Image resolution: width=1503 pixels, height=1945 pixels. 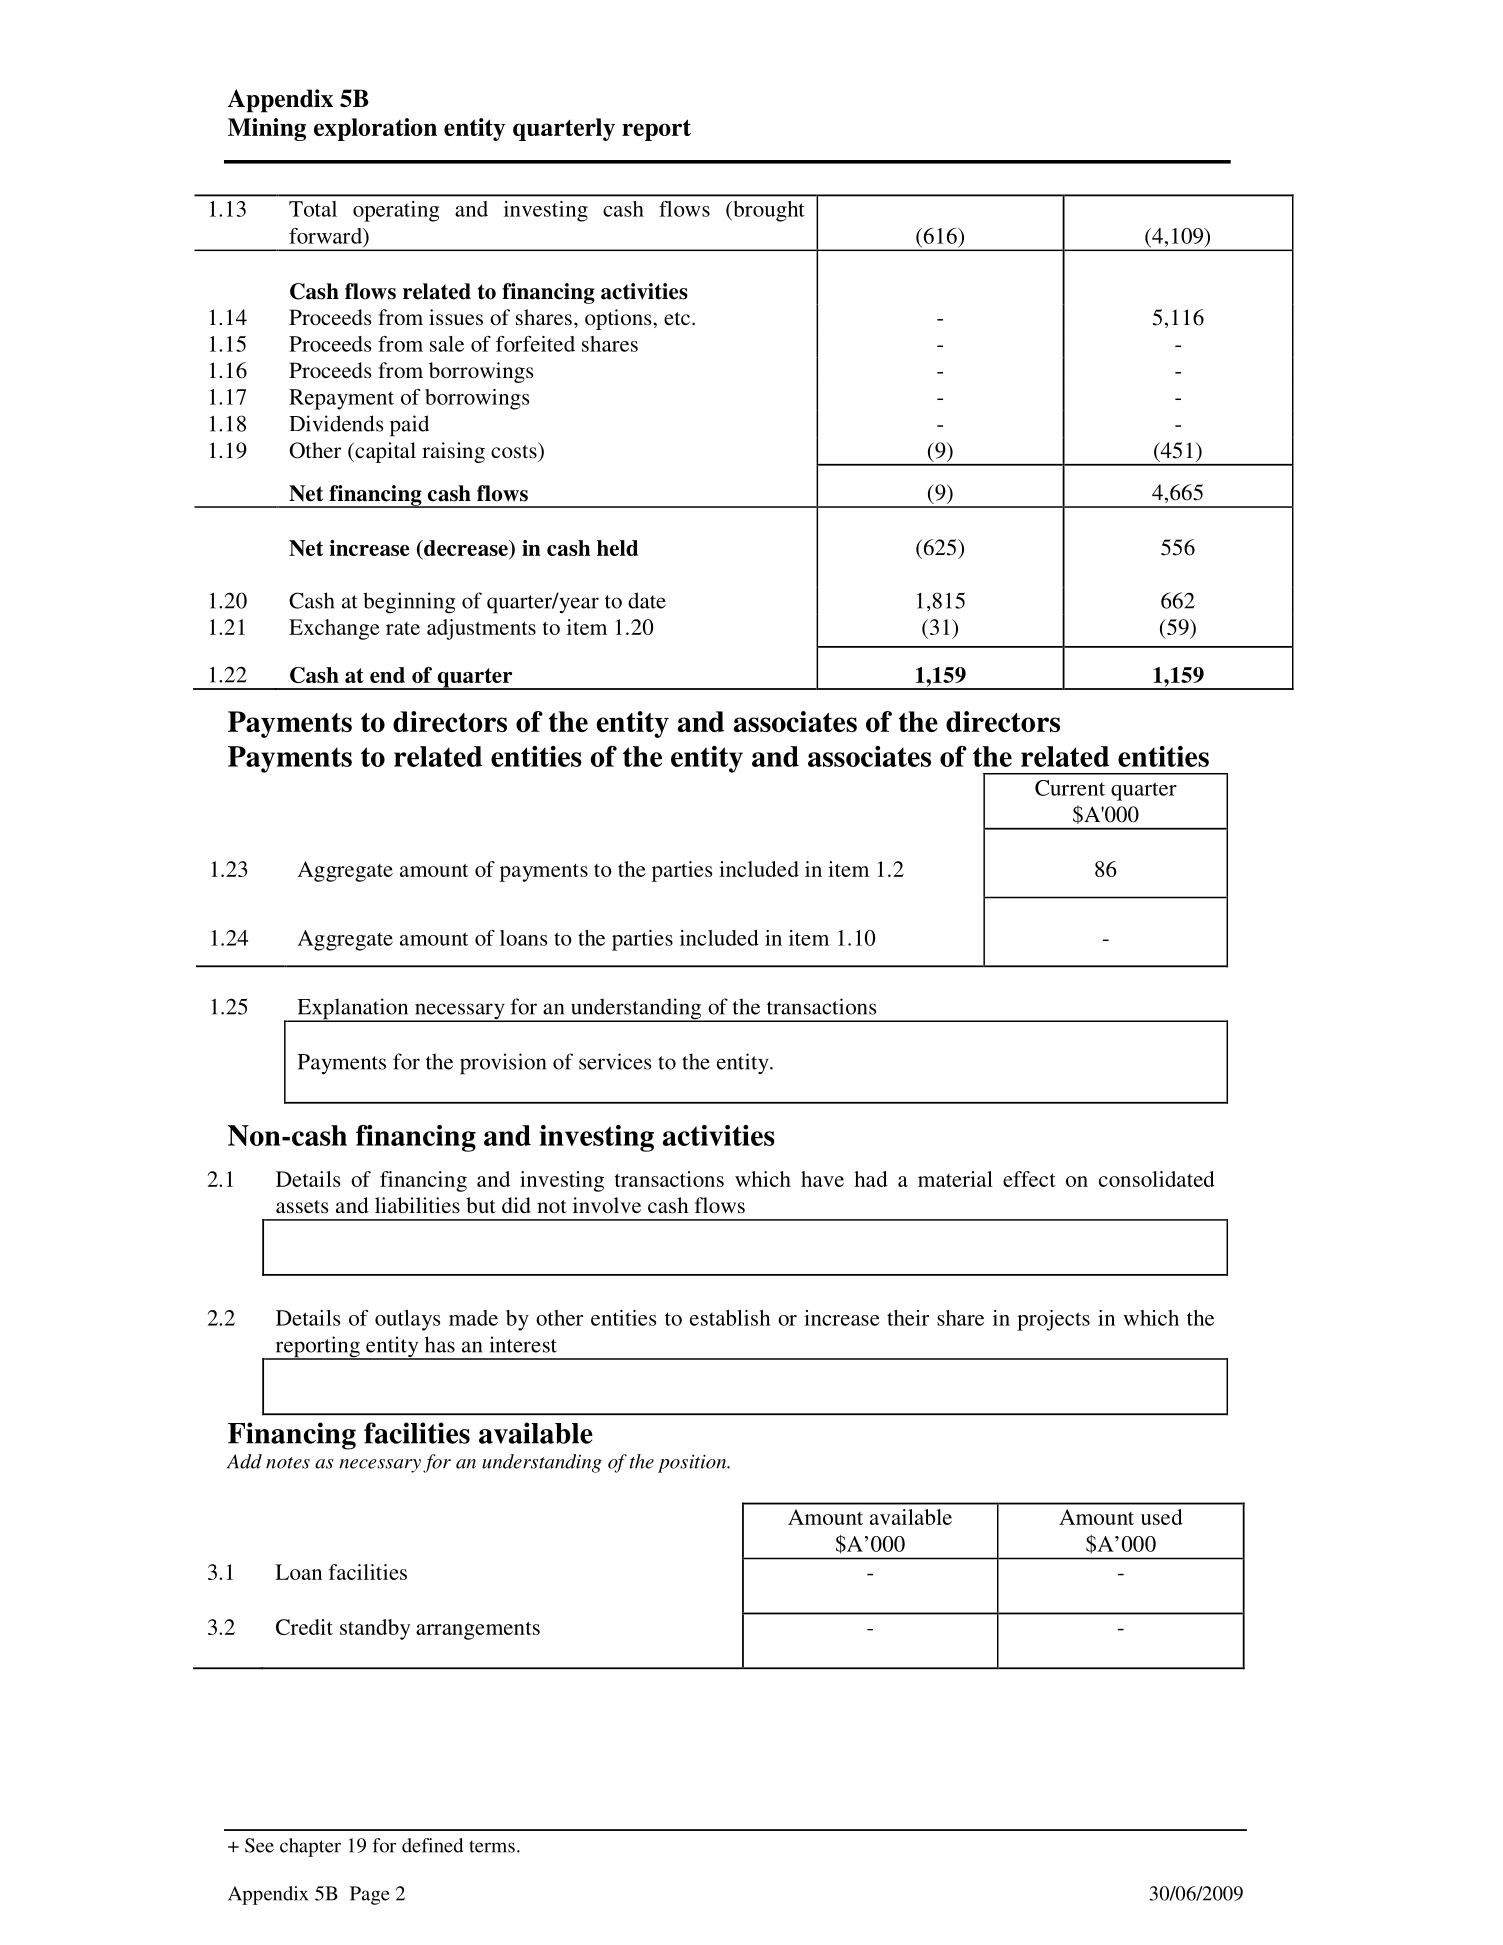 I want to click on used, so click(x=1162, y=1517).
